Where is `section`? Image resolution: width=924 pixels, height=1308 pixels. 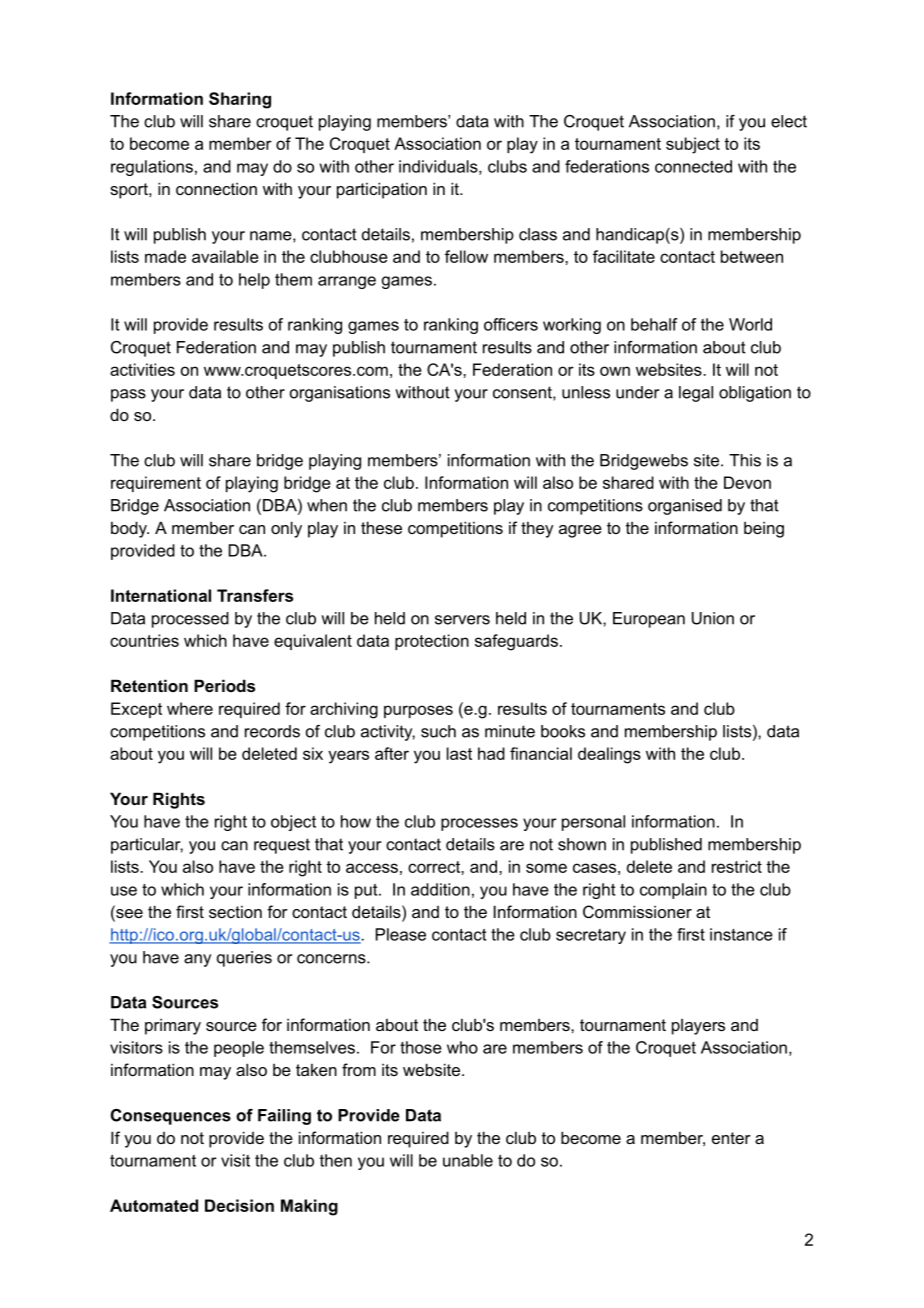 section is located at coordinates (235, 912).
